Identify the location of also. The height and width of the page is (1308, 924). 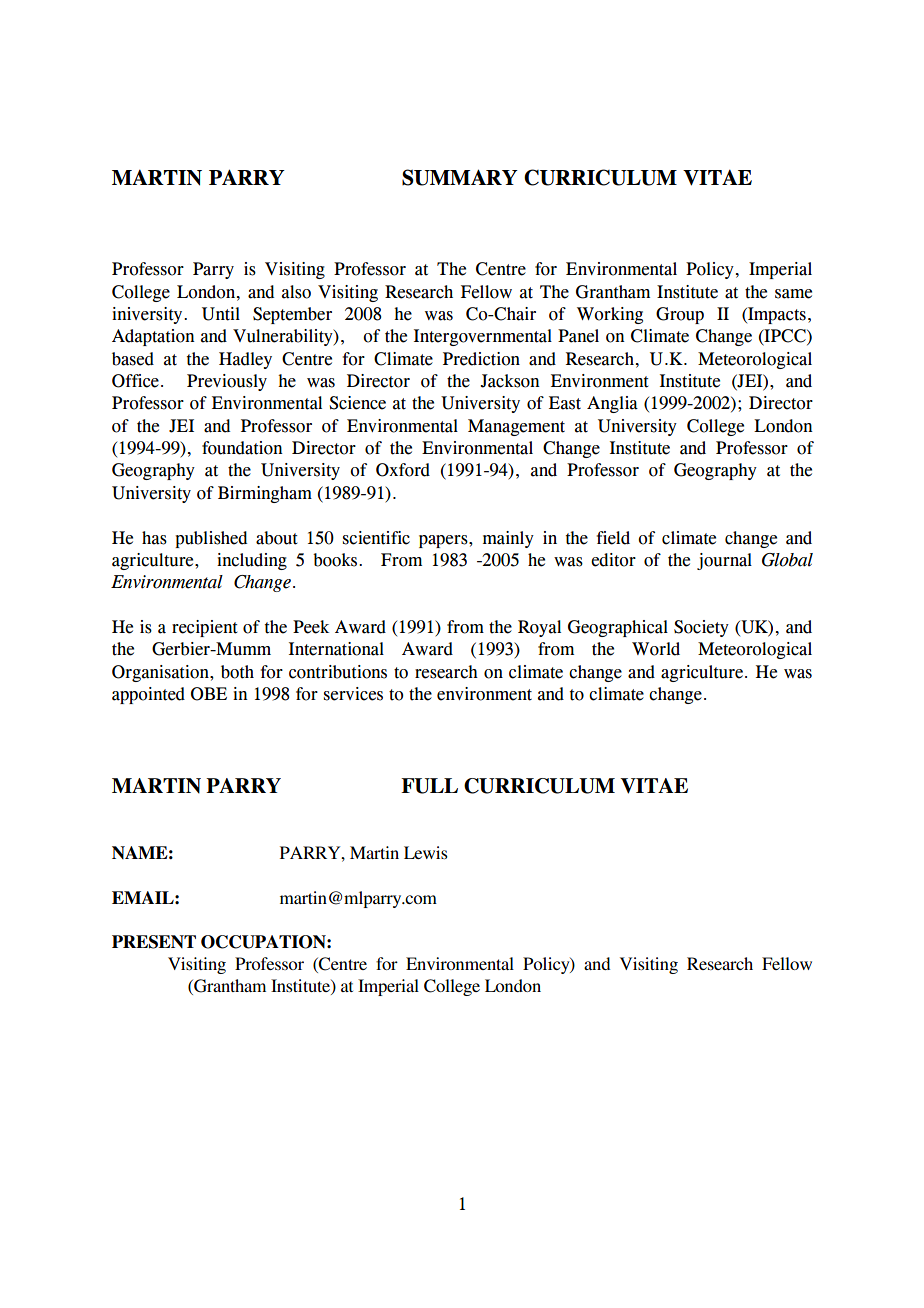
(296, 292).
